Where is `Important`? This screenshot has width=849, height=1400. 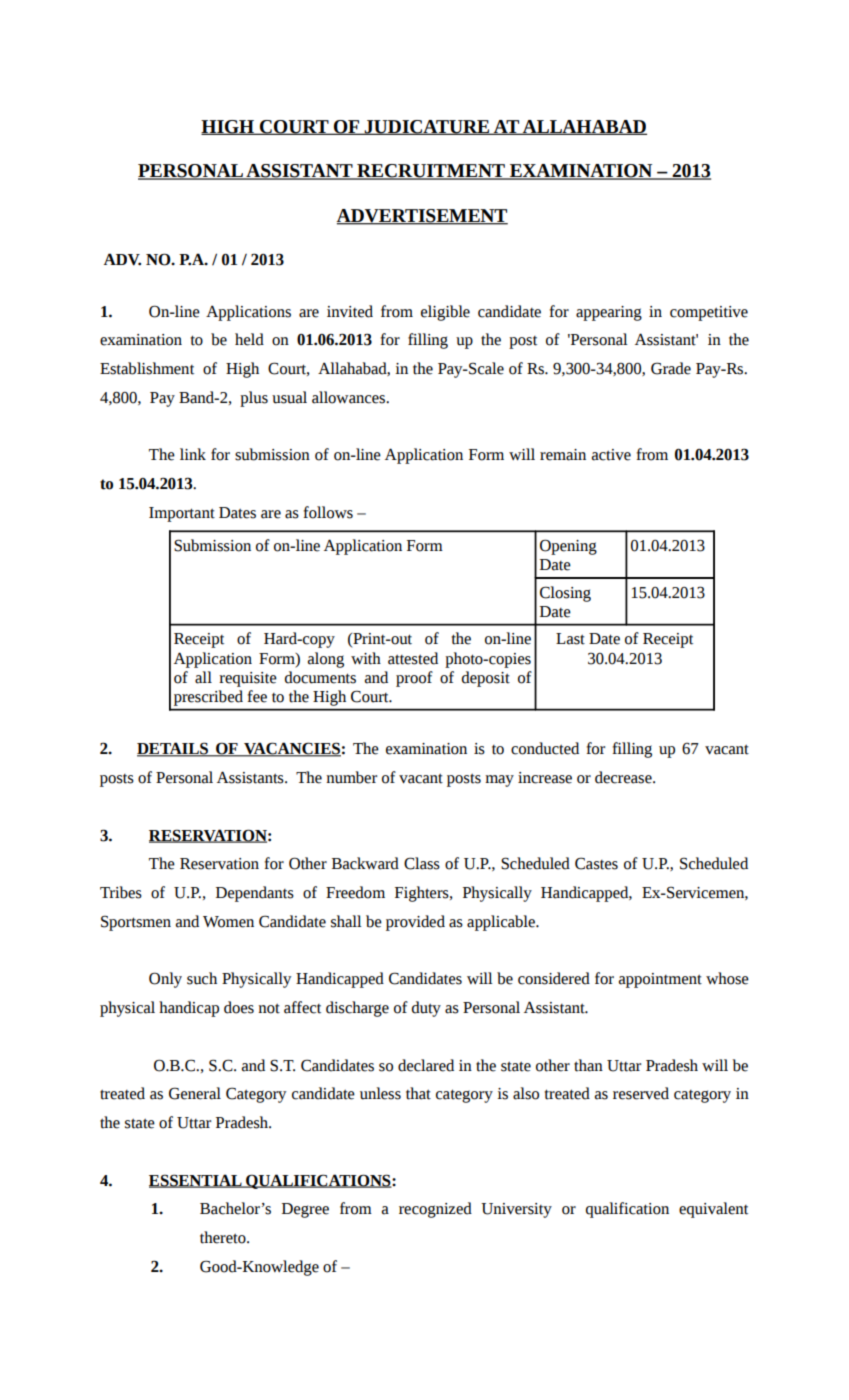 Important is located at coordinates (182, 514).
